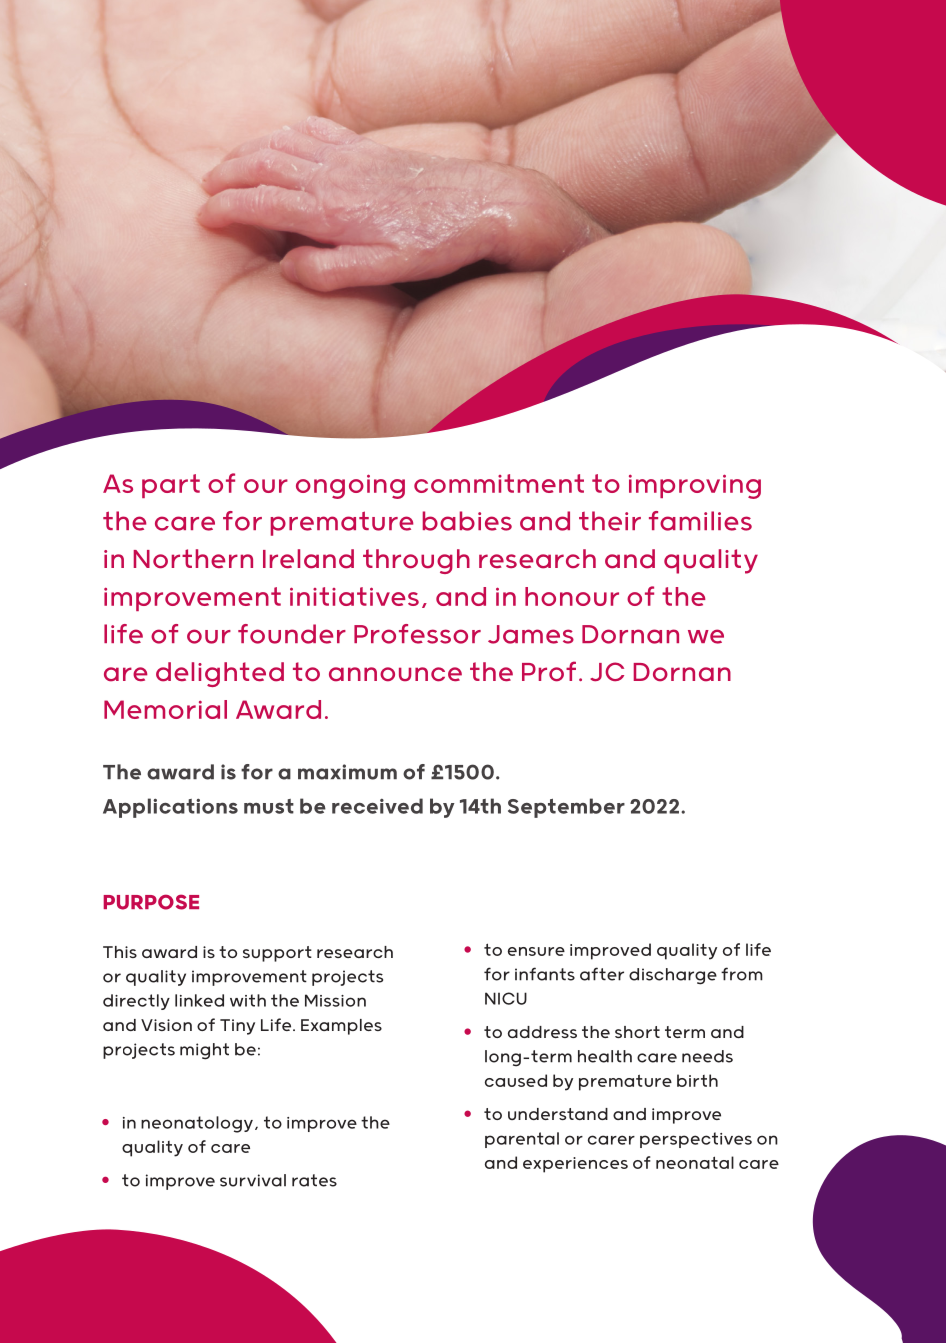  I want to click on announce, so click(395, 674).
